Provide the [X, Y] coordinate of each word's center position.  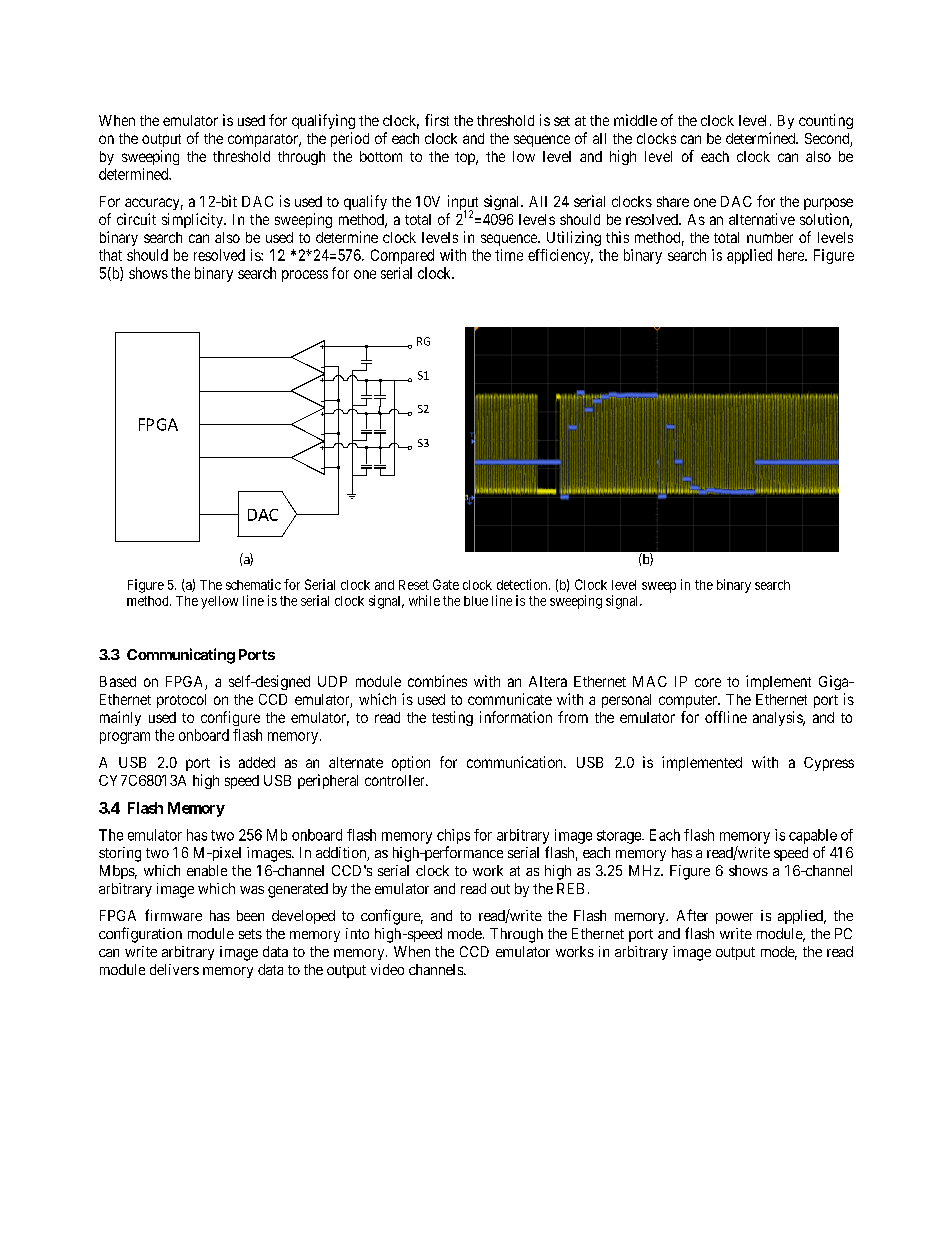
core [708, 682]
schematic [253, 584]
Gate [446, 584]
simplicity [193, 220]
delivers [174, 969]
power [734, 918]
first [437, 120]
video [387, 969]
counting [826, 121]
